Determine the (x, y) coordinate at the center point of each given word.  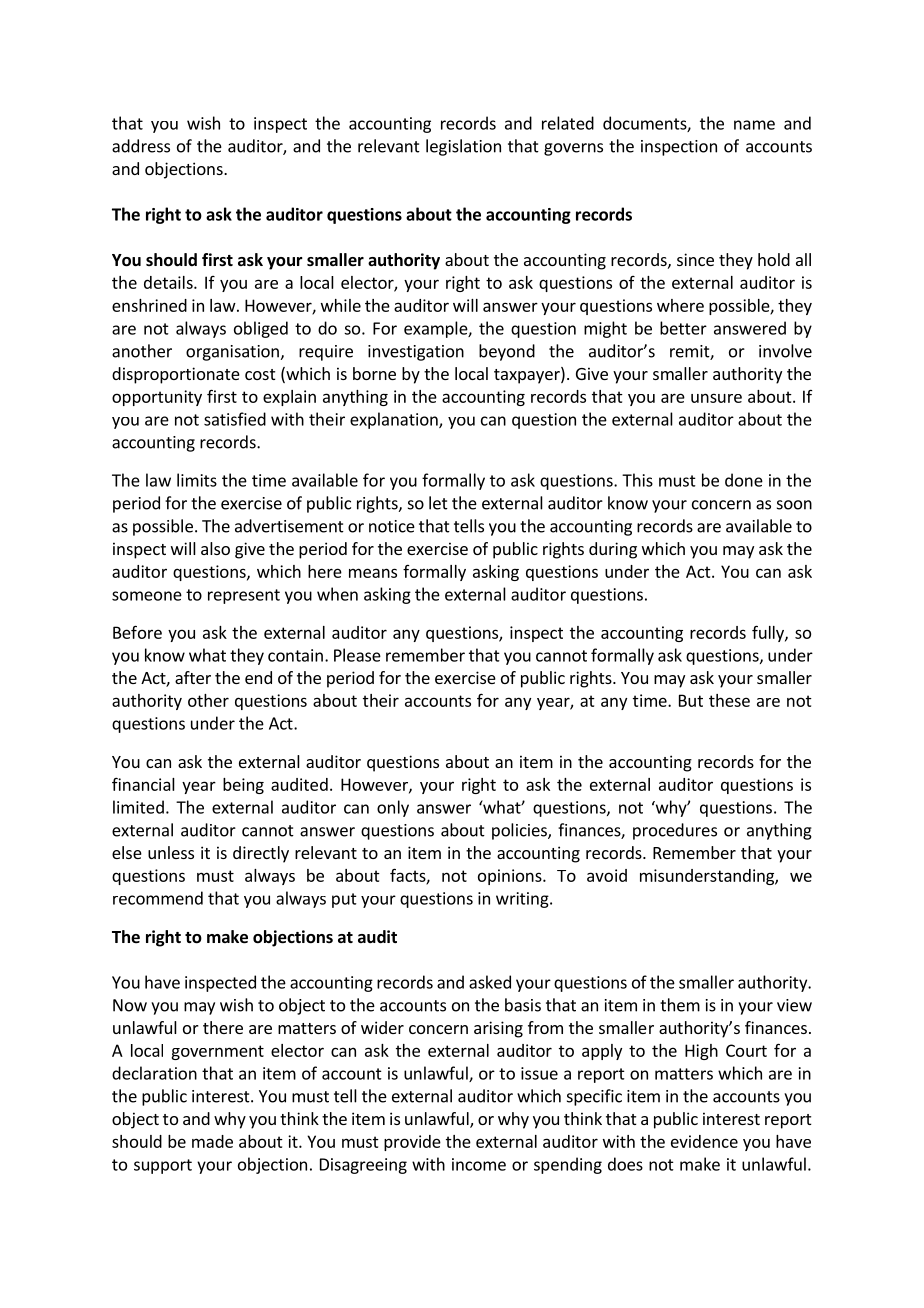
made (212, 1141)
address (141, 146)
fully (769, 633)
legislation (463, 147)
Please (357, 655)
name (754, 125)
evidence (704, 1141)
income (479, 1164)
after (193, 677)
